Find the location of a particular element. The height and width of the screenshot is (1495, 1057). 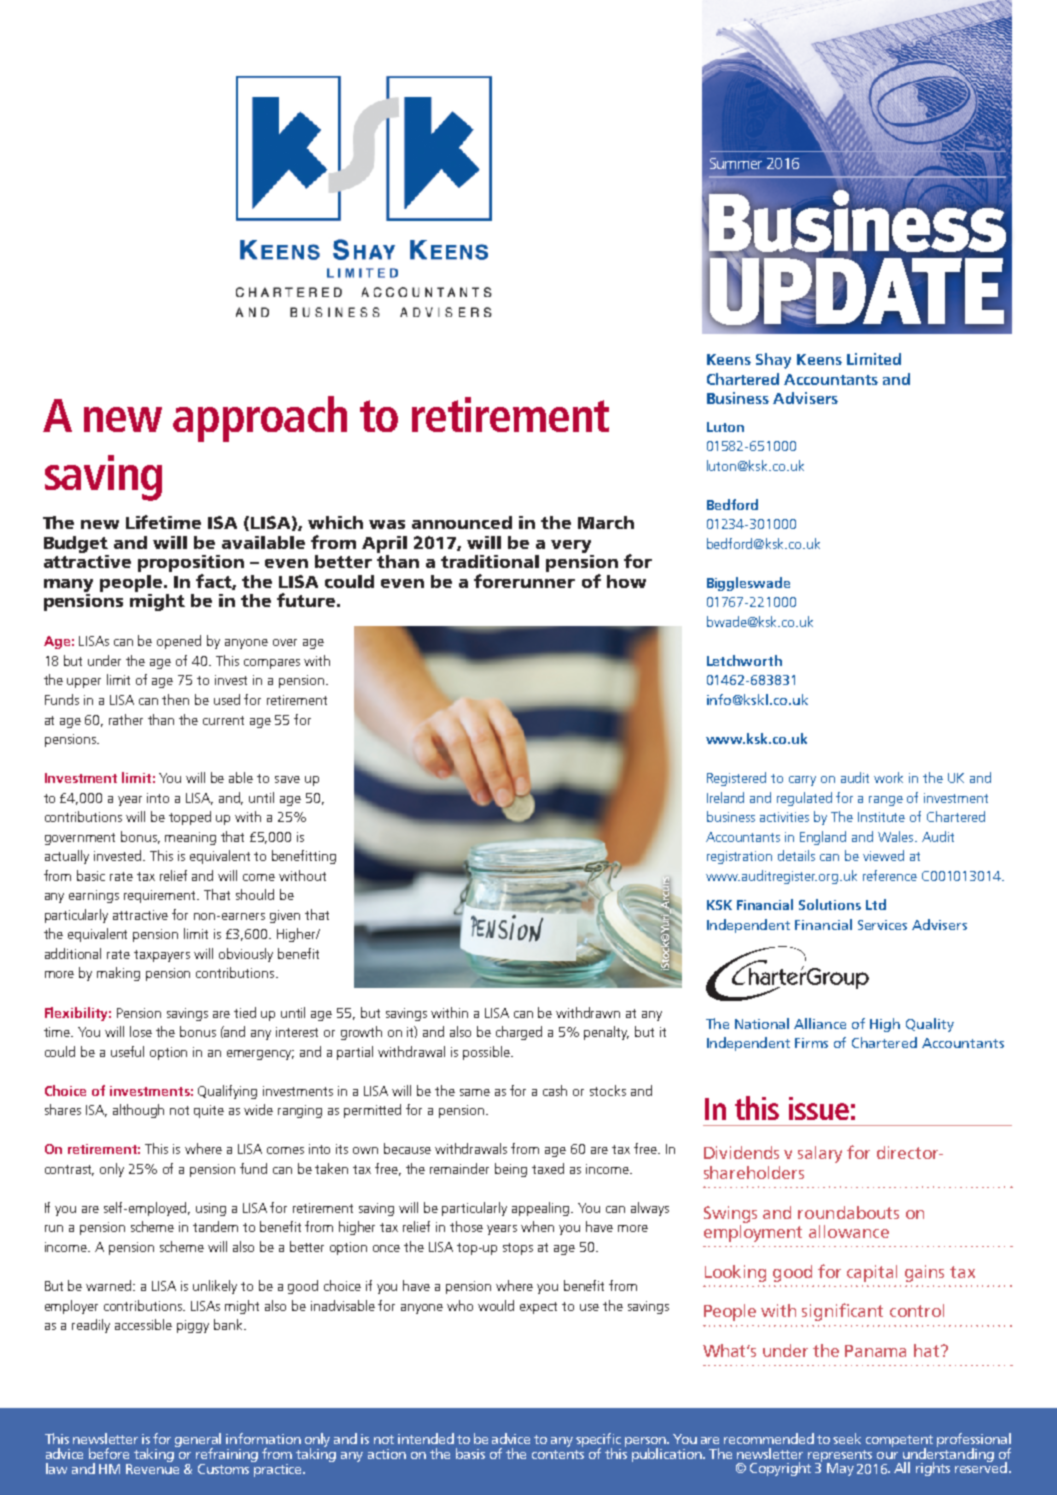

opened is located at coordinates (179, 642).
